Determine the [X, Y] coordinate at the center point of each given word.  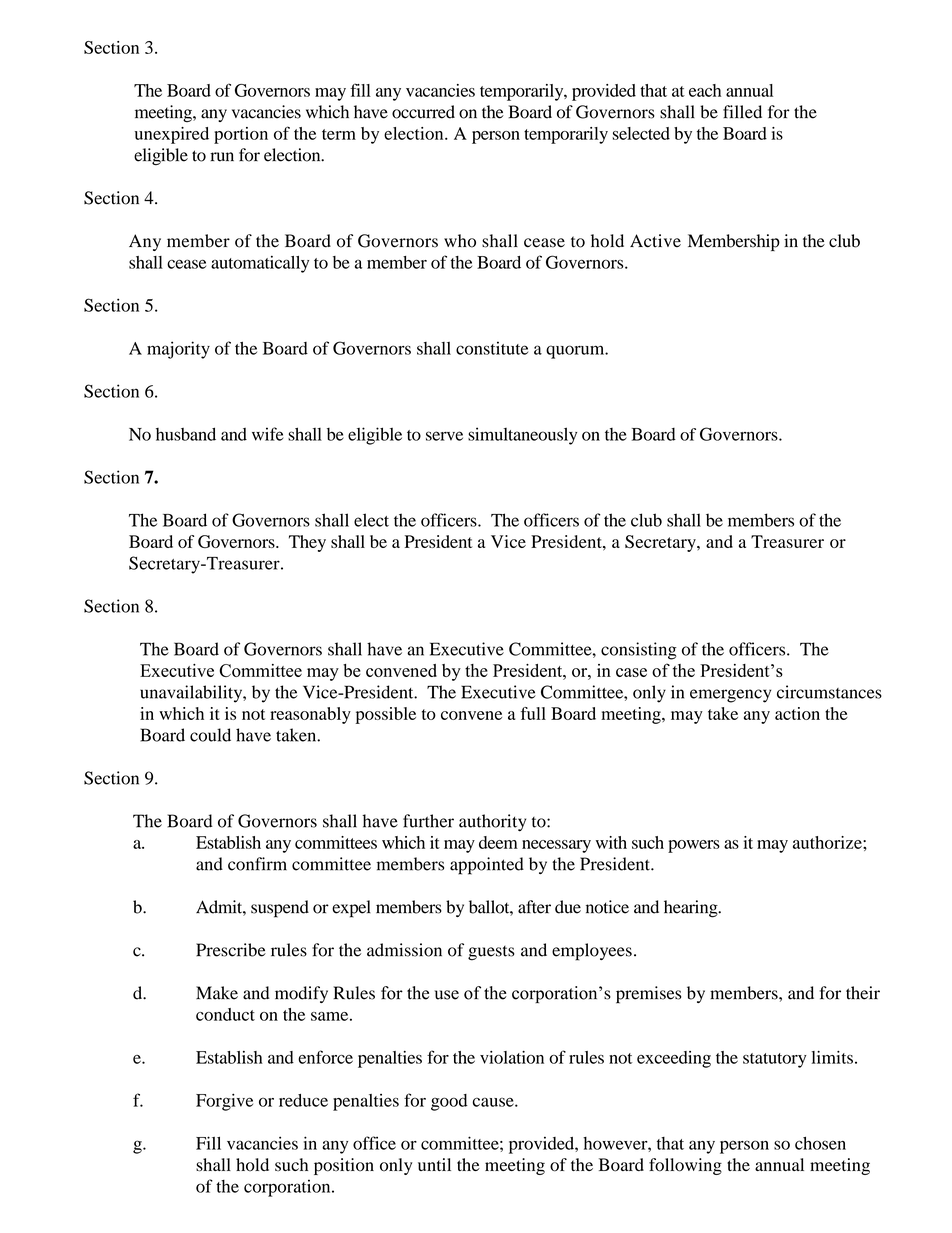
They [307, 543]
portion [241, 135]
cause [494, 1102]
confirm [257, 864]
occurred [423, 112]
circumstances [829, 692]
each [705, 90]
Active [655, 241]
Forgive [224, 1102]
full [533, 713]
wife [268, 434]
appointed [487, 866]
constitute [492, 348]
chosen [820, 1143]
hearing [692, 909]
